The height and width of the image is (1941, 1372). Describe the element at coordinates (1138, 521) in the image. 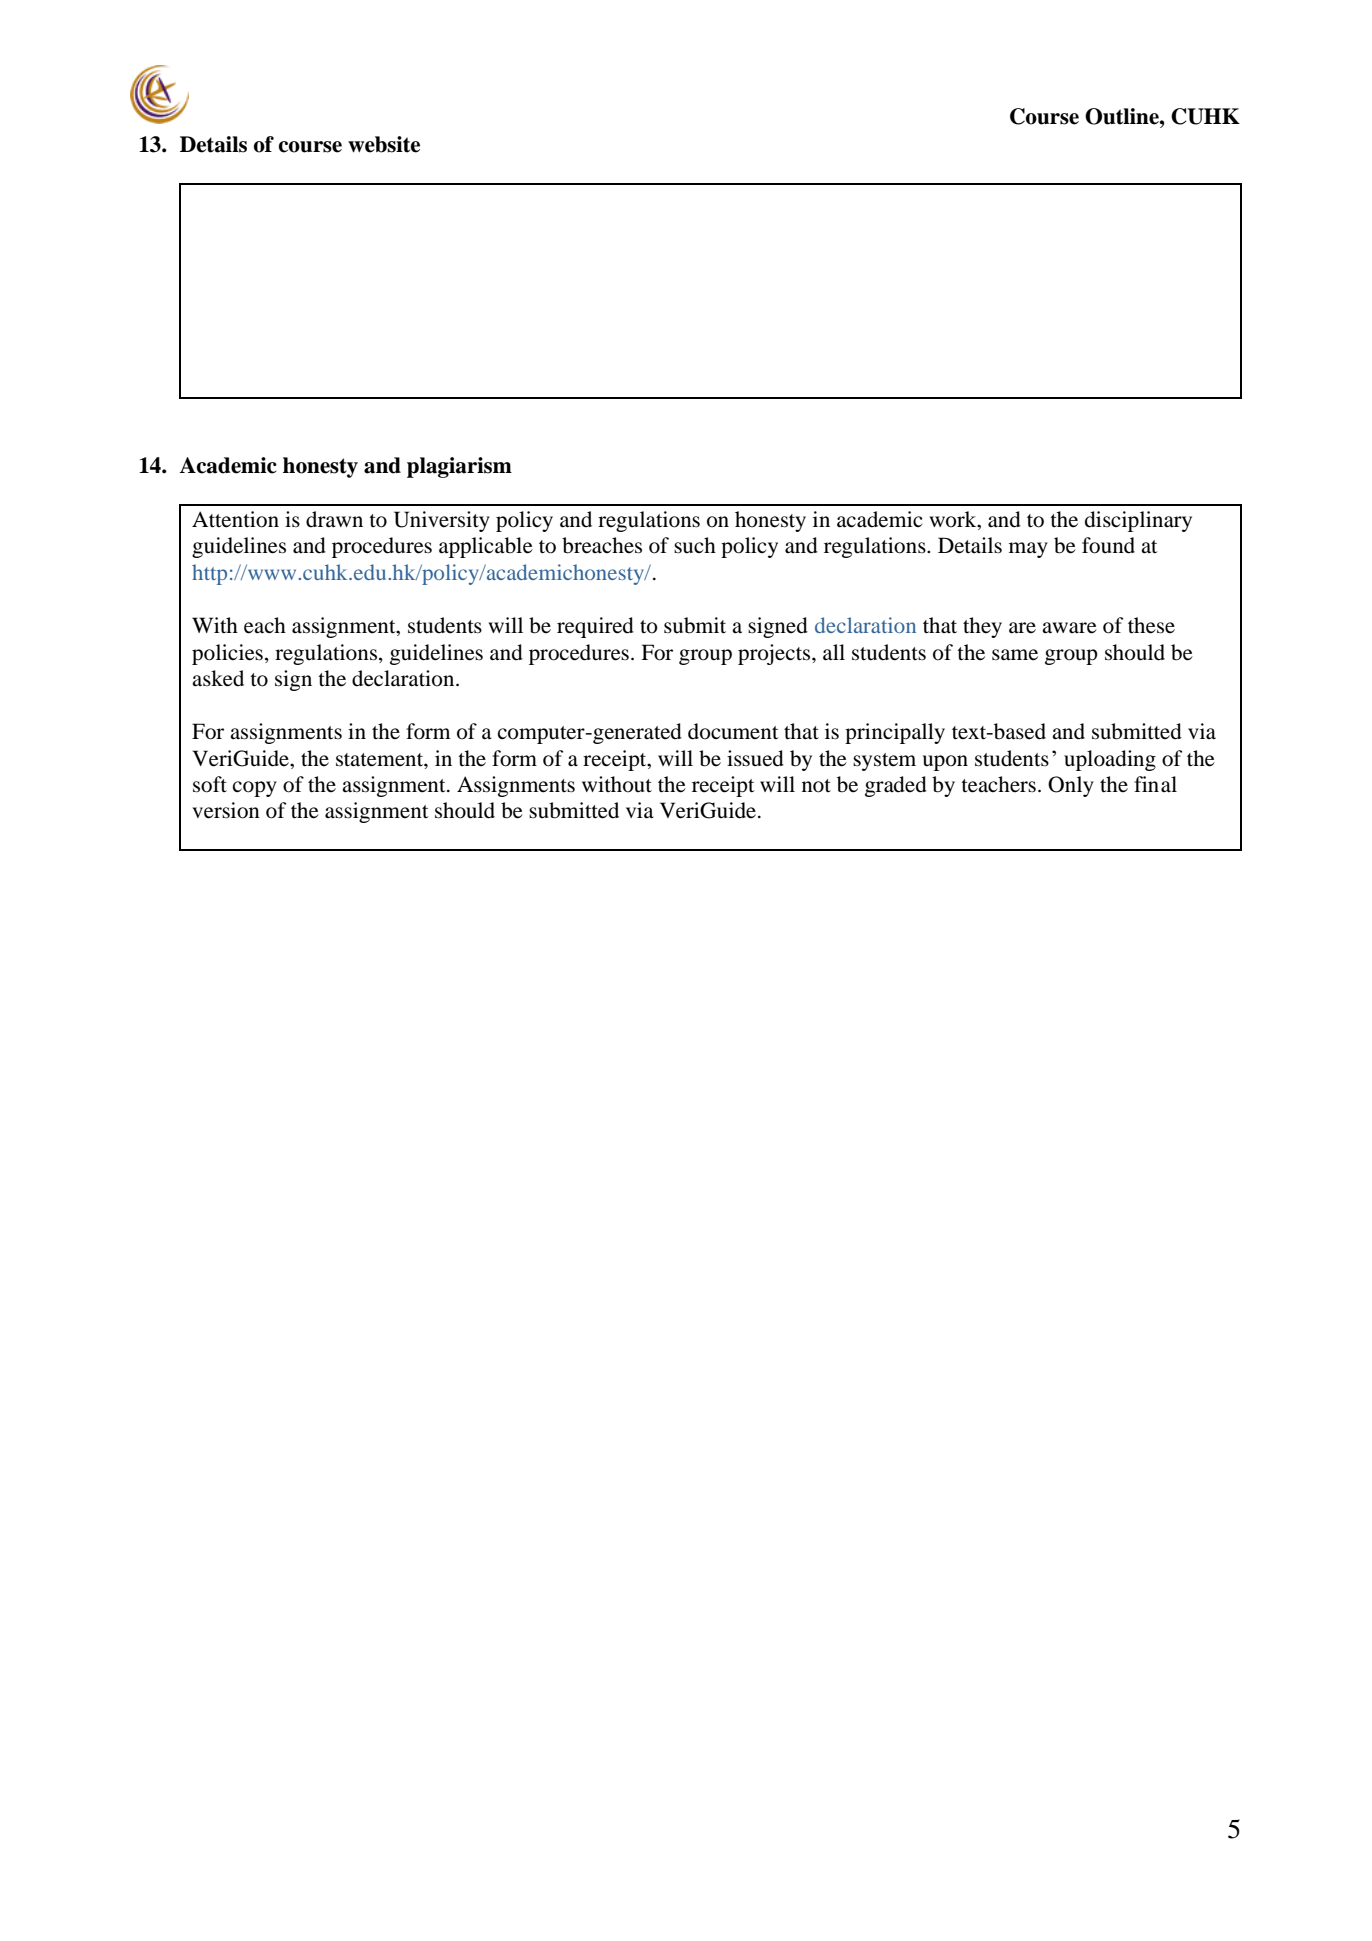

I see `disciplinary` at that location.
